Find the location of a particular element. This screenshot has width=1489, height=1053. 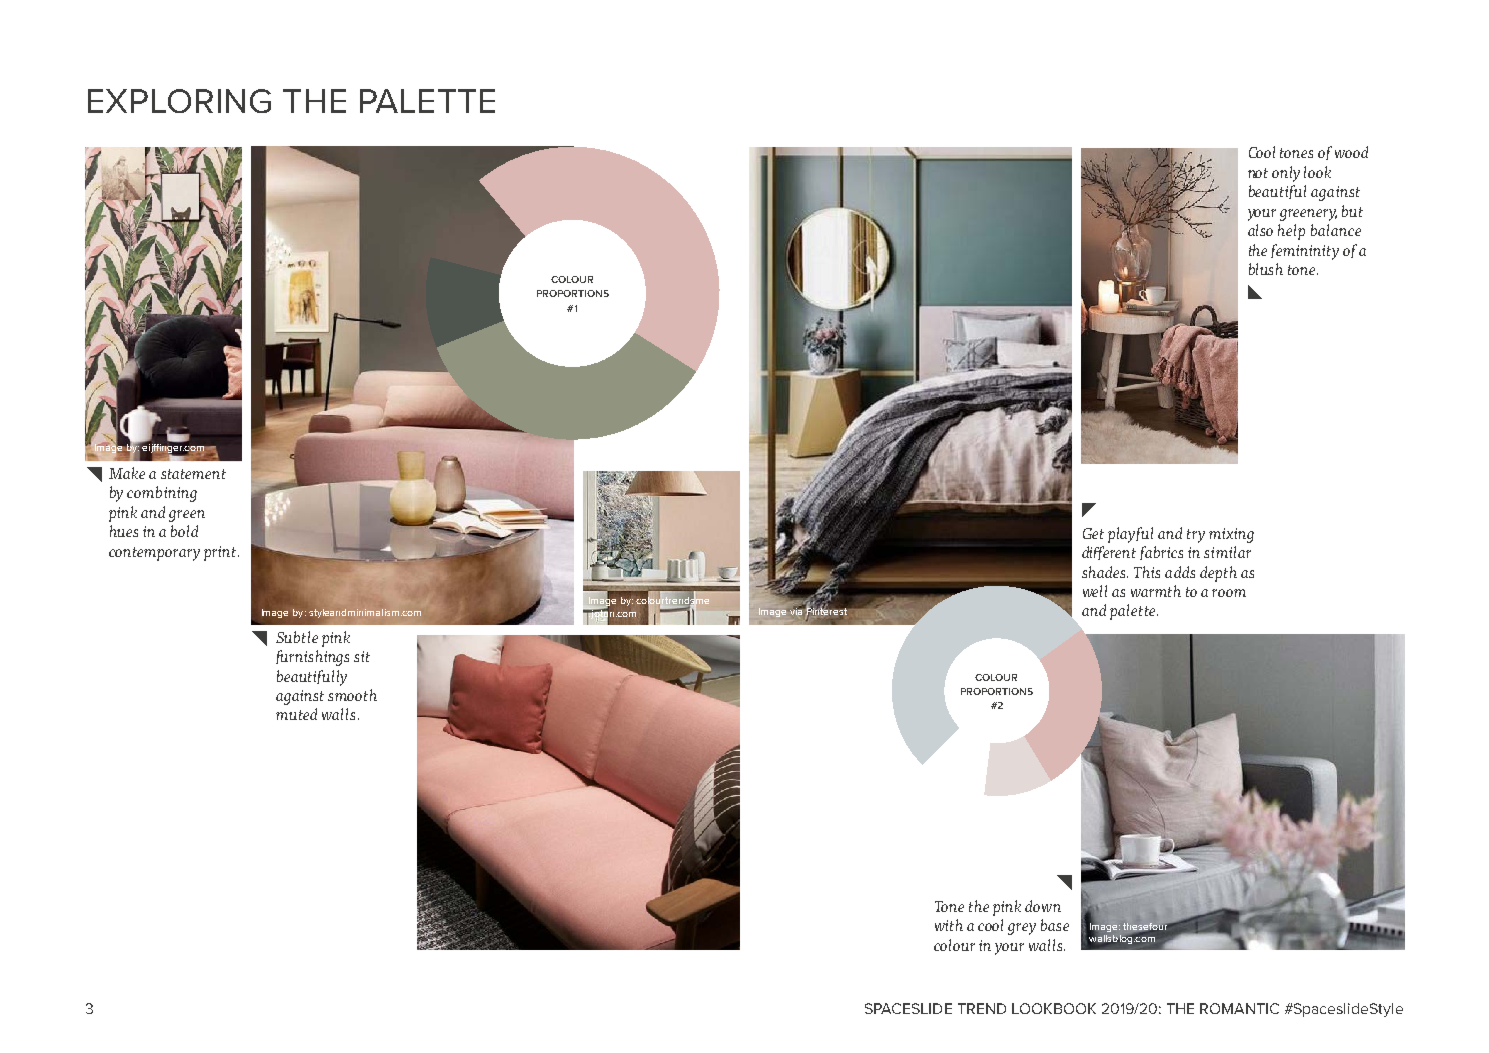

mixing is located at coordinates (1231, 535).
